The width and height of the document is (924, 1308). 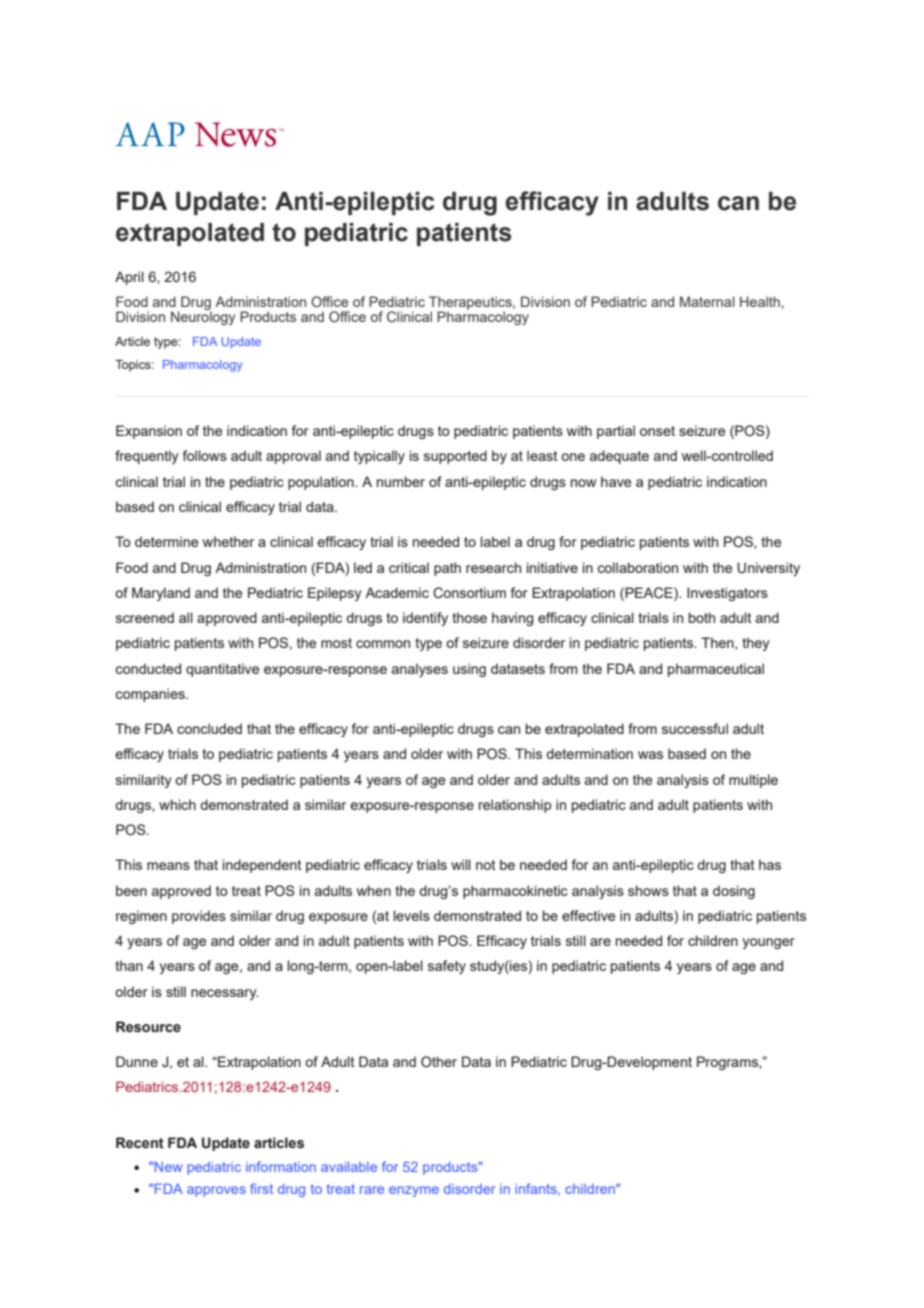 I want to click on will, so click(x=461, y=864).
